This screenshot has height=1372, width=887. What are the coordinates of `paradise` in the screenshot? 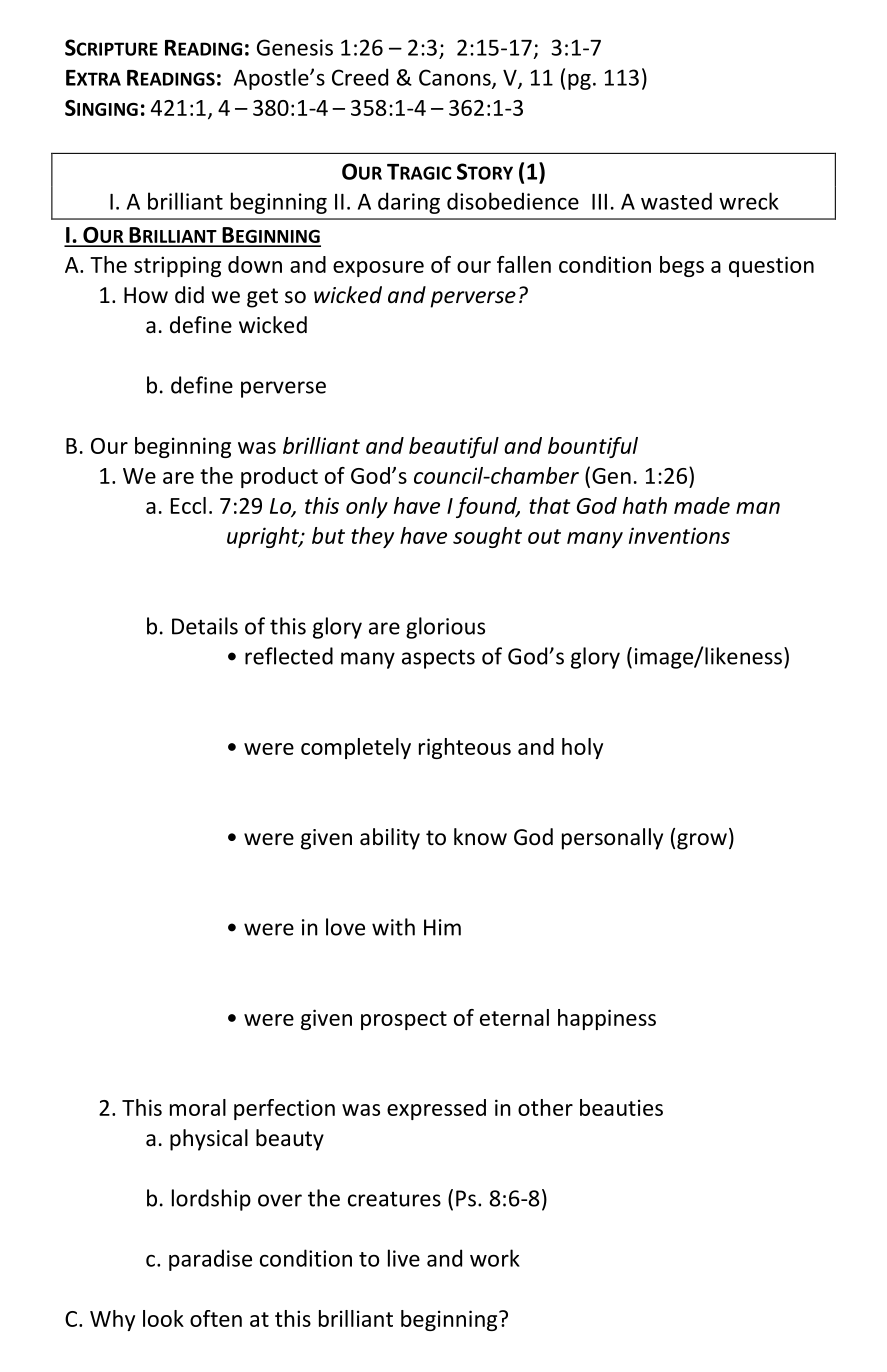 It's located at (210, 1260).
